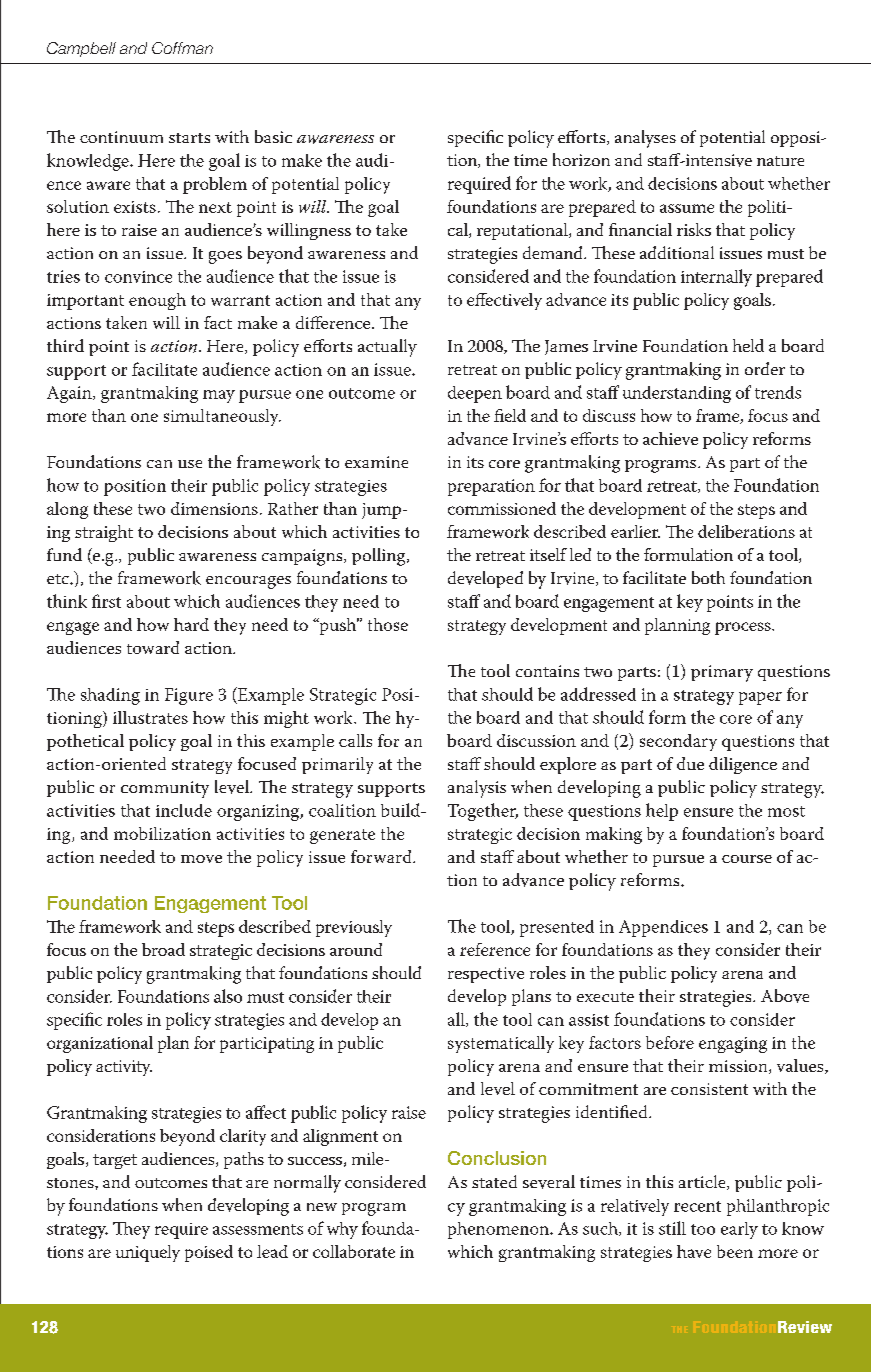  What do you see at coordinates (722, 673) in the document?
I see `primary` at bounding box center [722, 673].
